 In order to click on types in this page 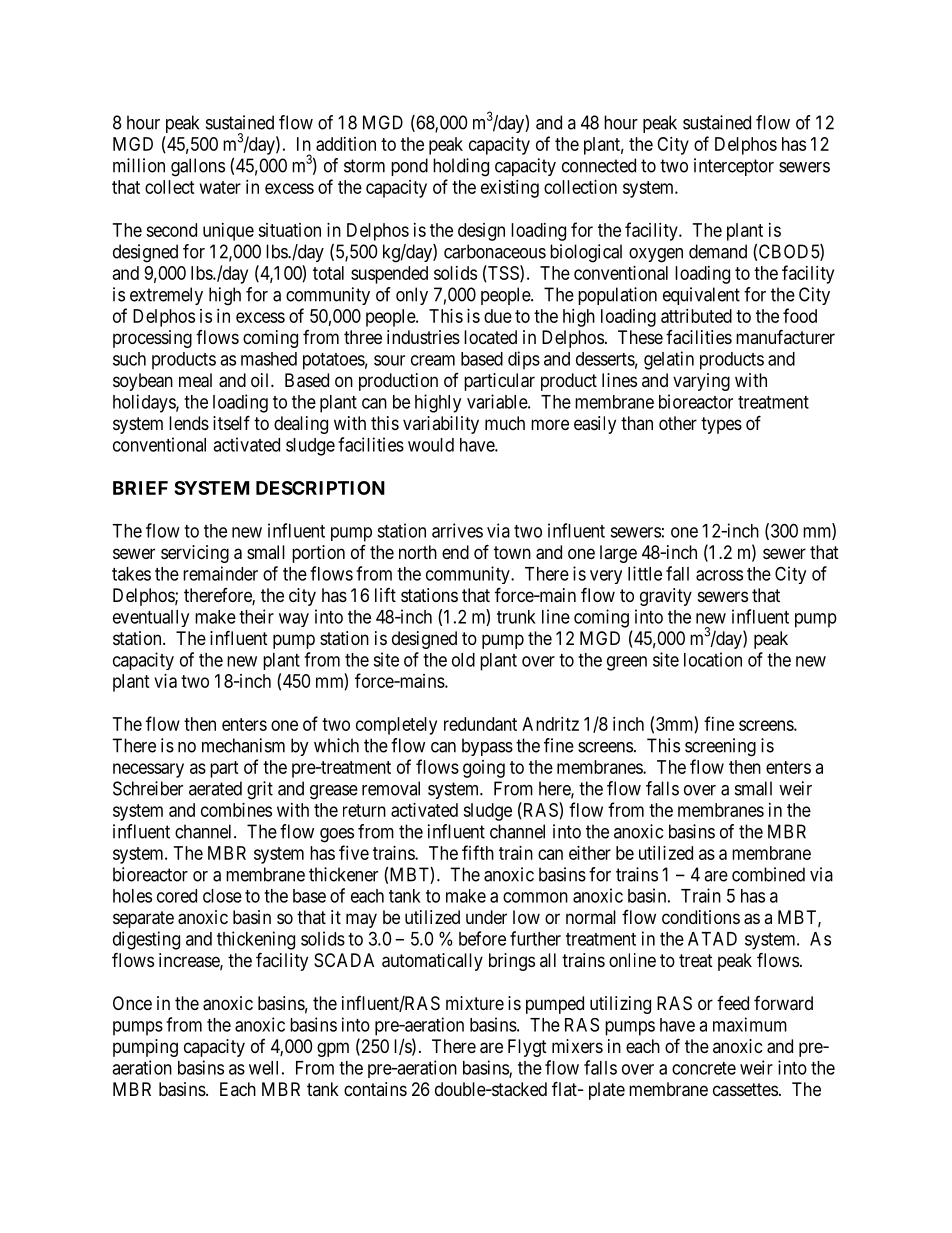, I will do `click(721, 425)`.
